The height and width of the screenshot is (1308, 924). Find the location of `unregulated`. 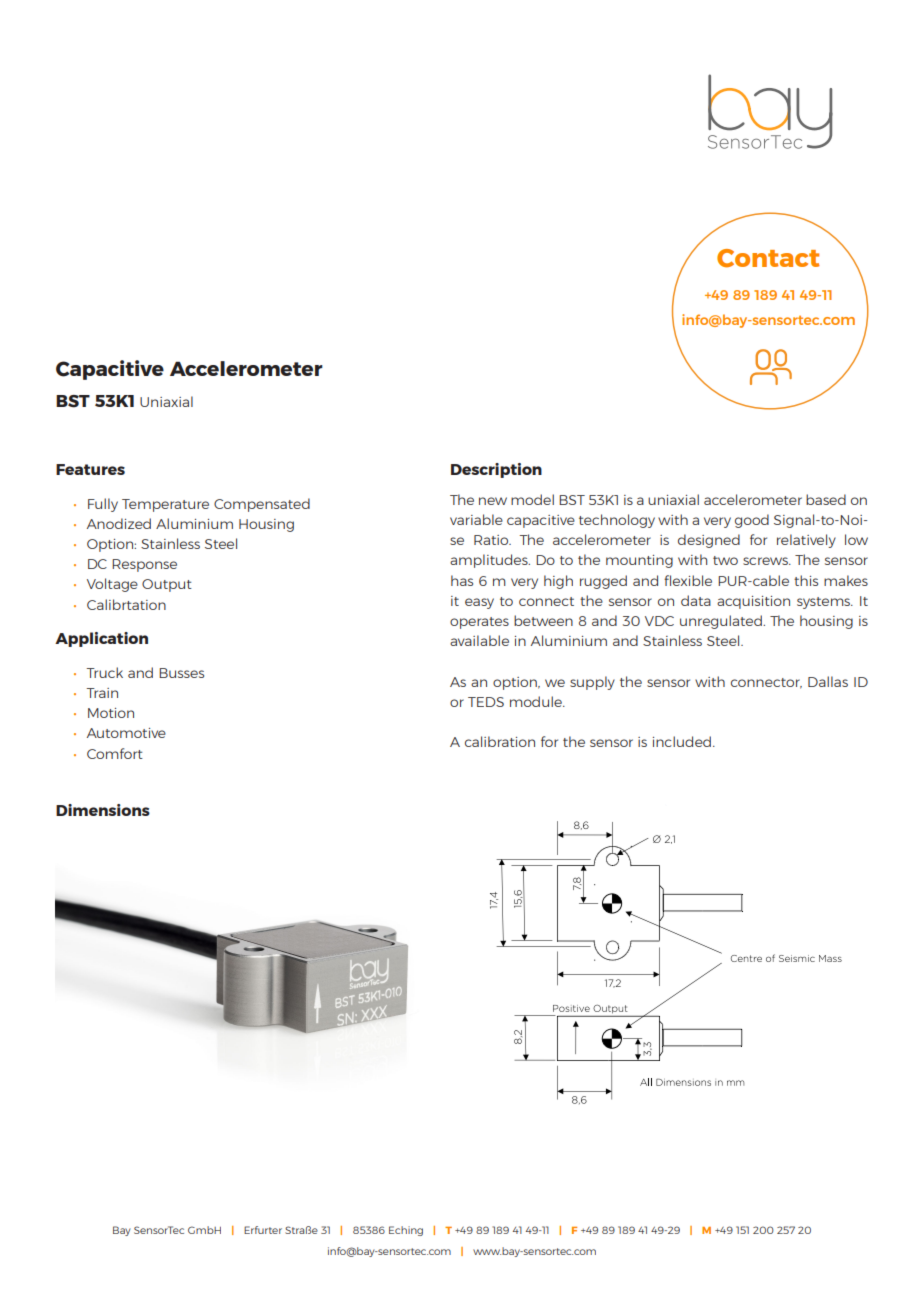

unregulated is located at coordinates (722, 622).
